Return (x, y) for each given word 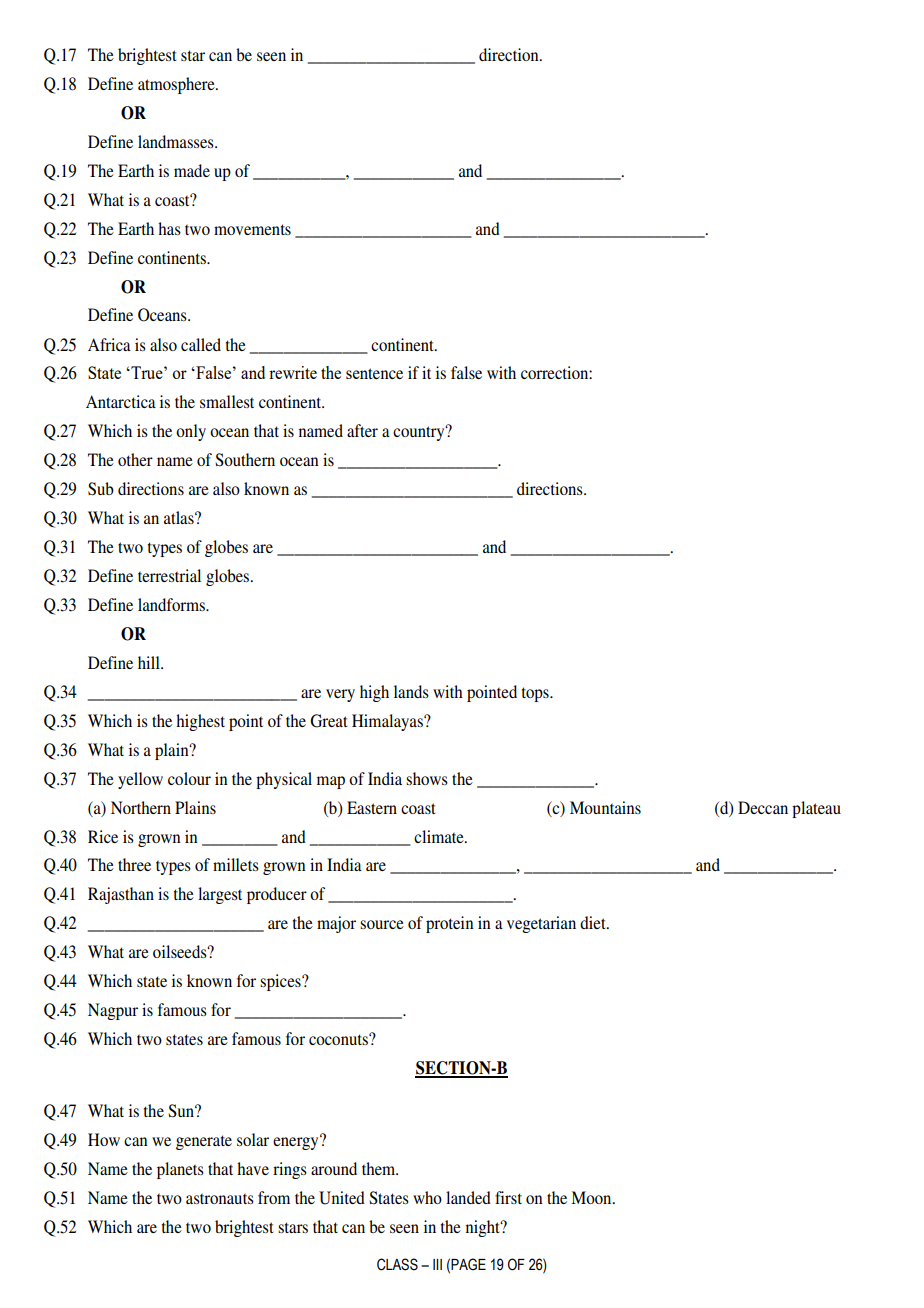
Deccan (763, 807)
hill (150, 662)
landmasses (177, 141)
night (484, 1228)
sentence (374, 373)
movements (252, 229)
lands (411, 691)
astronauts (220, 1199)
